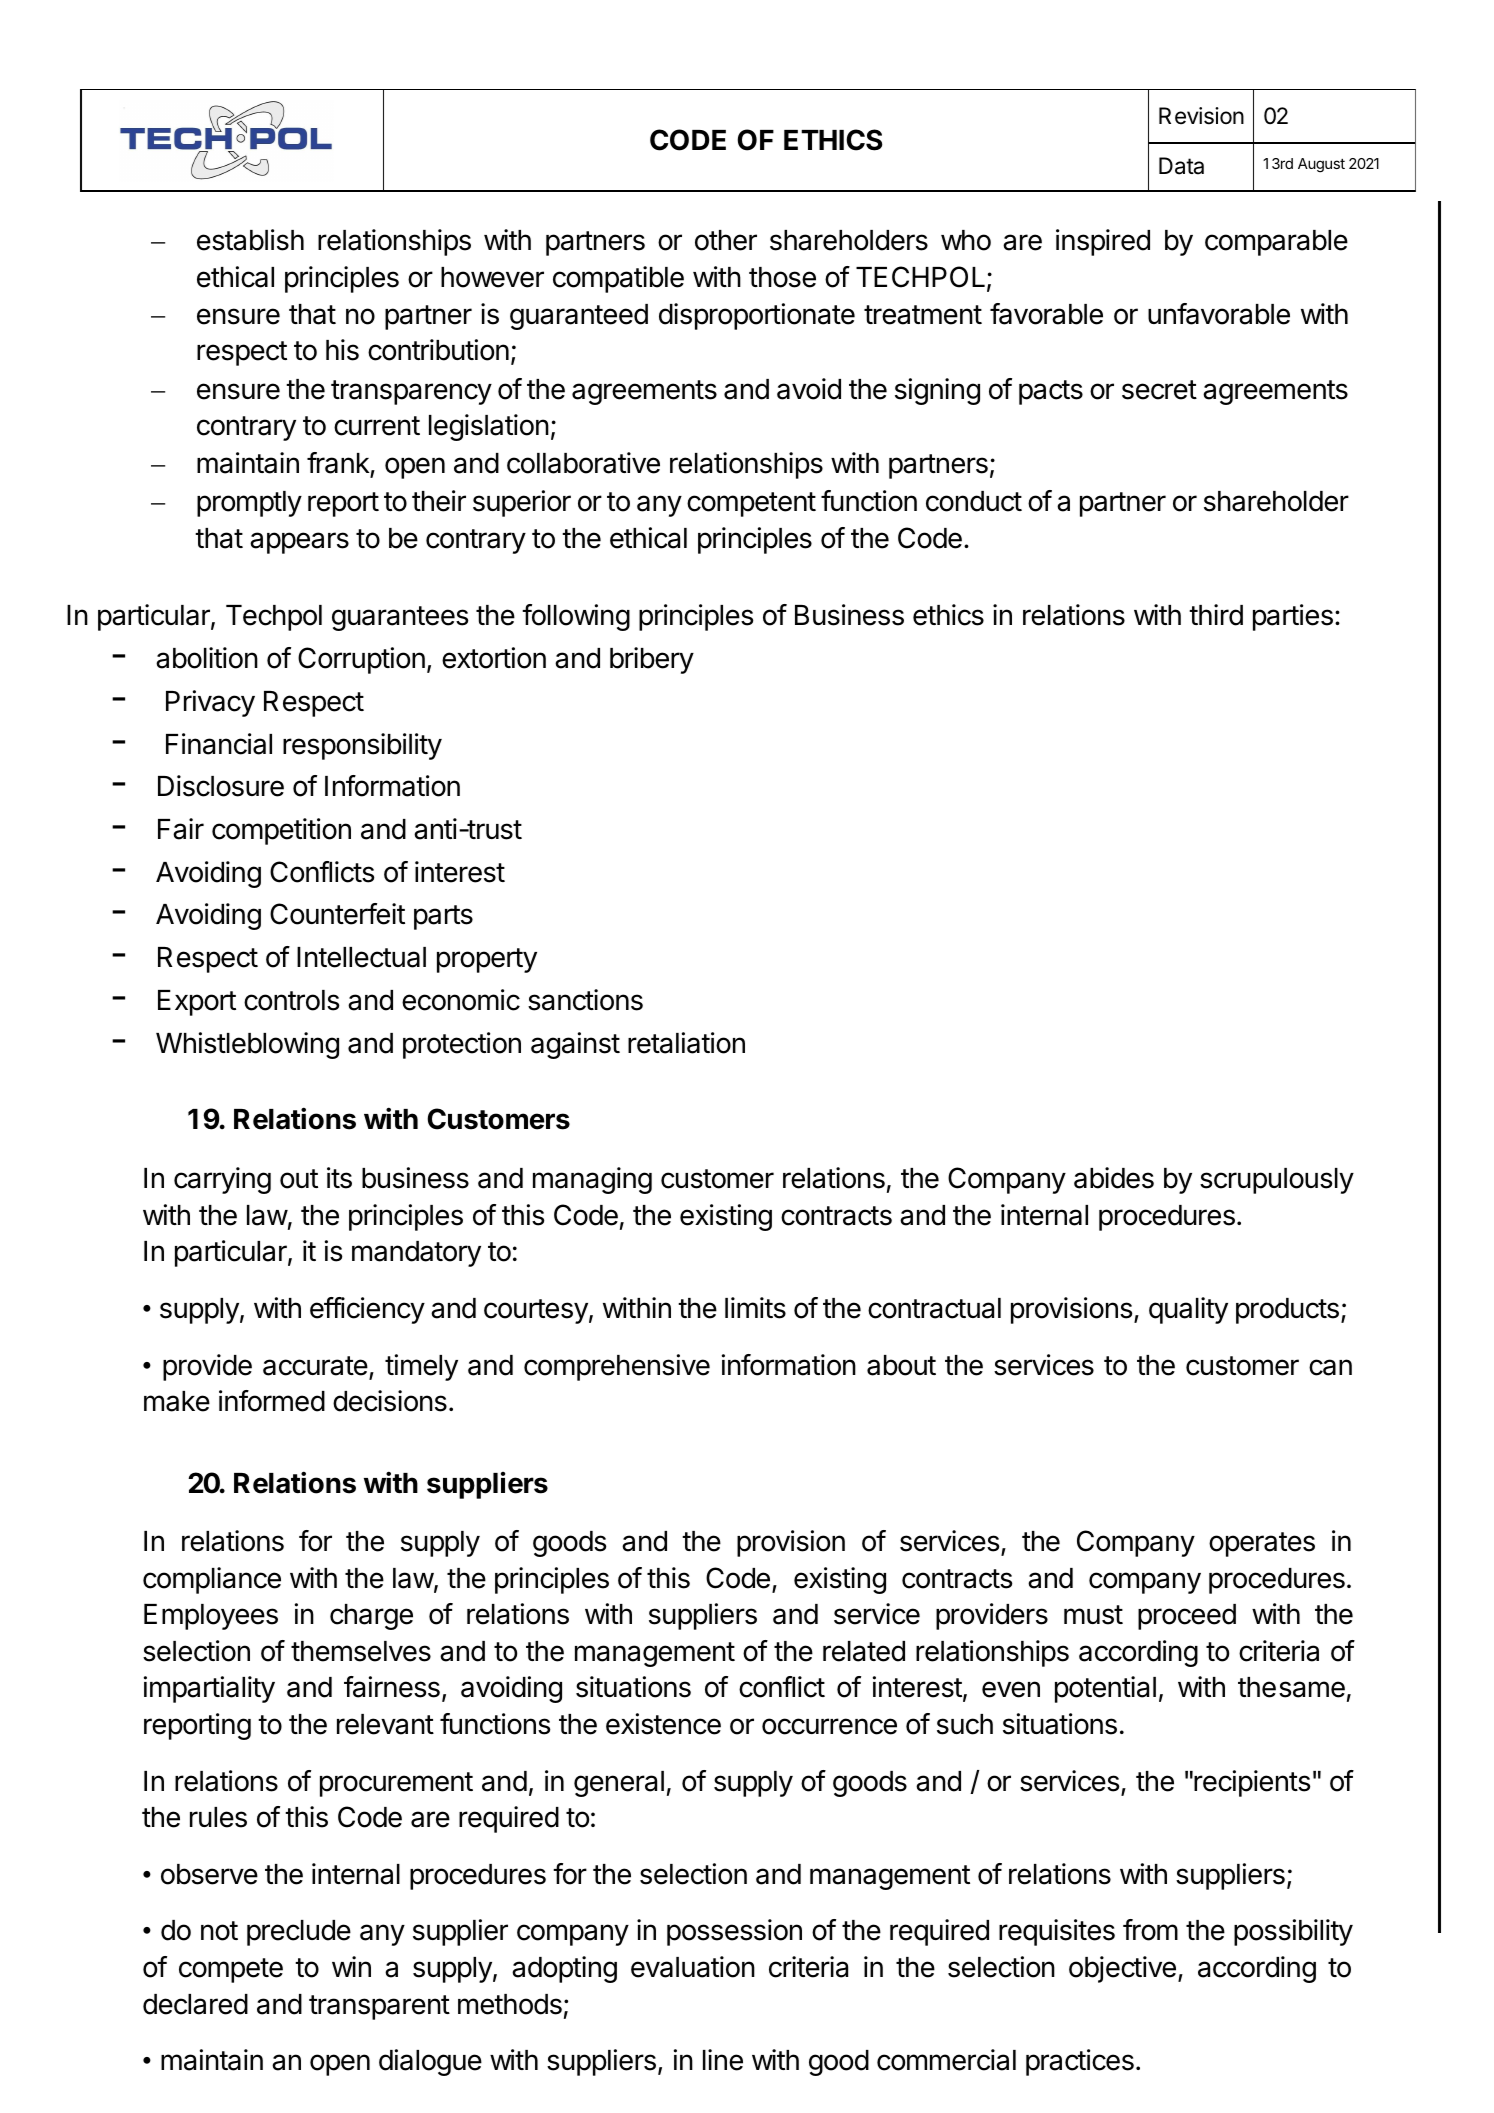 This screenshot has height=2113, width=1494. What do you see at coordinates (247, 1045) in the screenshot?
I see `Whistleblowing` at bounding box center [247, 1045].
